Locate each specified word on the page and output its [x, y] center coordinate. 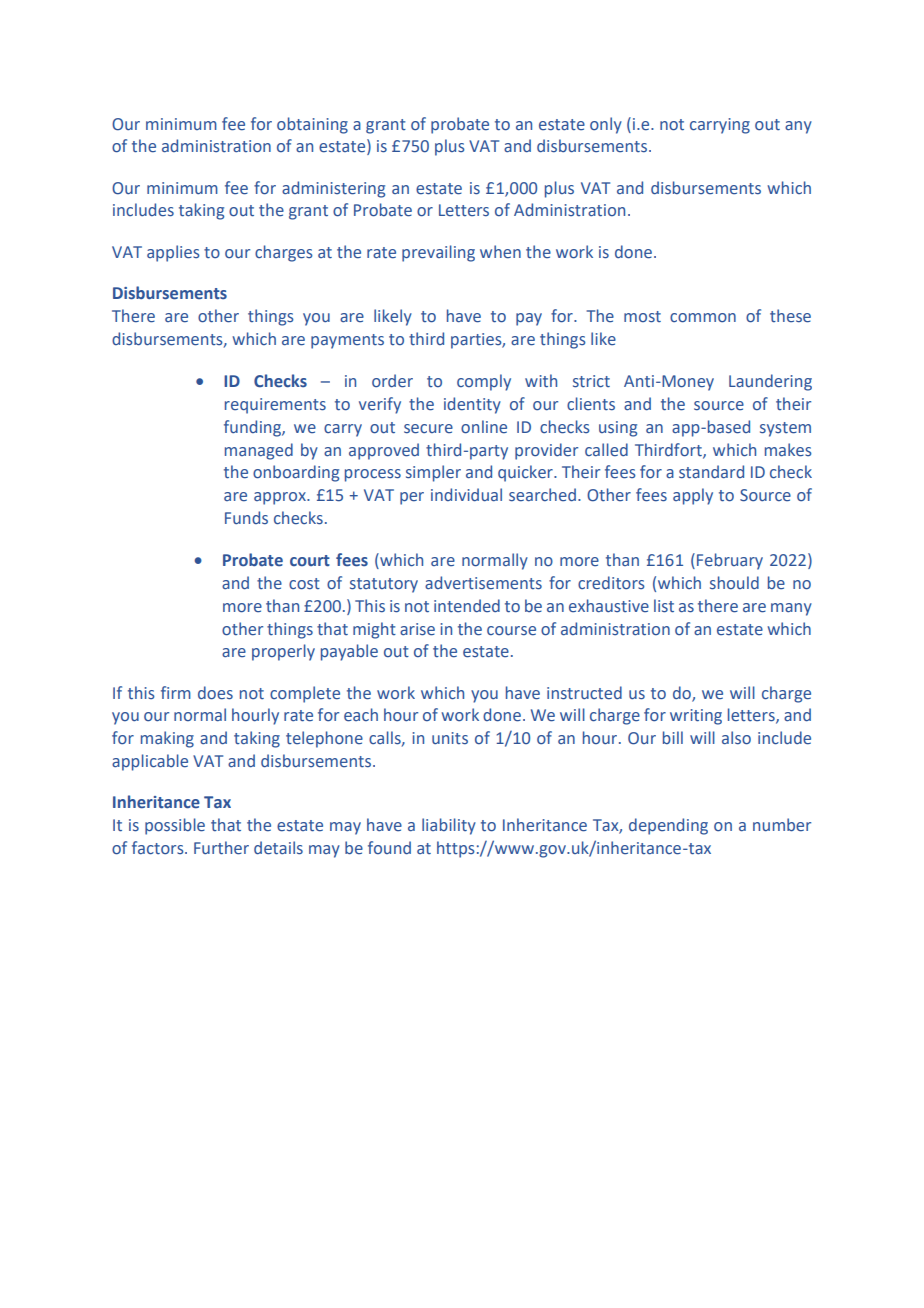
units [450, 738]
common [703, 318]
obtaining [312, 125]
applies [173, 253]
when [500, 252]
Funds [246, 518]
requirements [275, 406]
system [785, 429]
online [484, 427]
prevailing [438, 253]
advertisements [483, 583]
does [215, 693]
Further [221, 848]
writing [696, 717]
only [606, 125]
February [730, 561]
